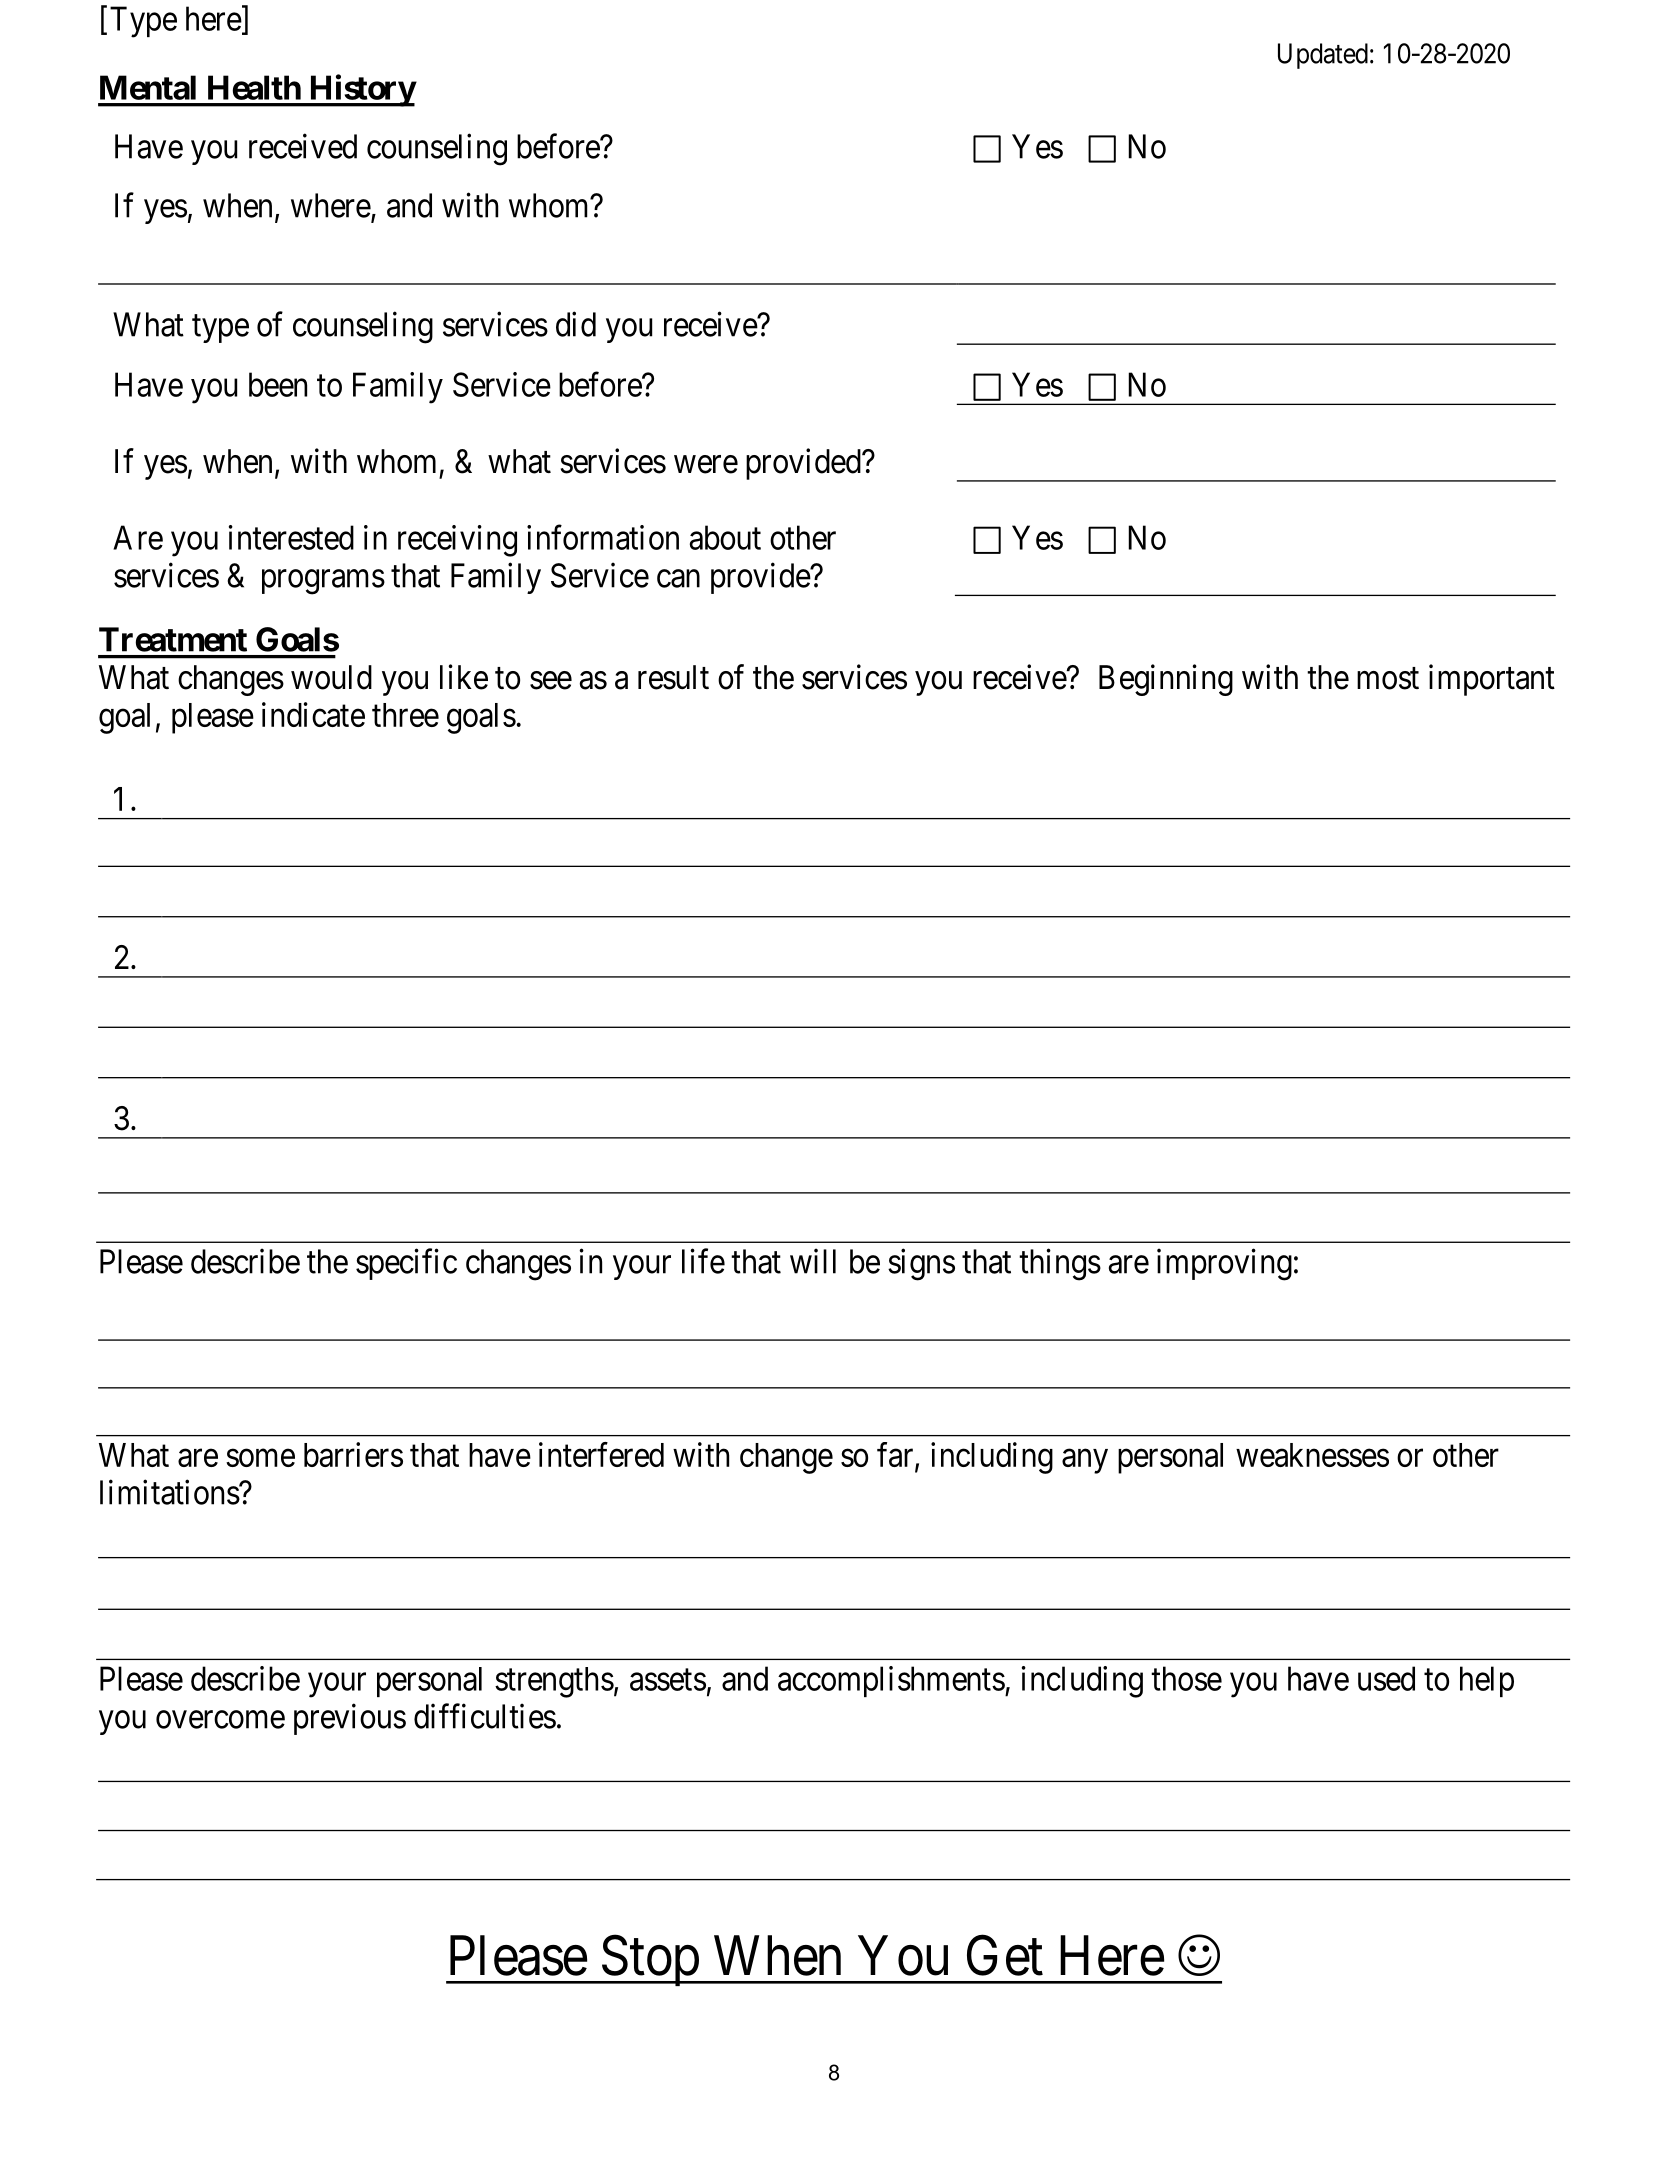  I want to click on History, so click(361, 90).
